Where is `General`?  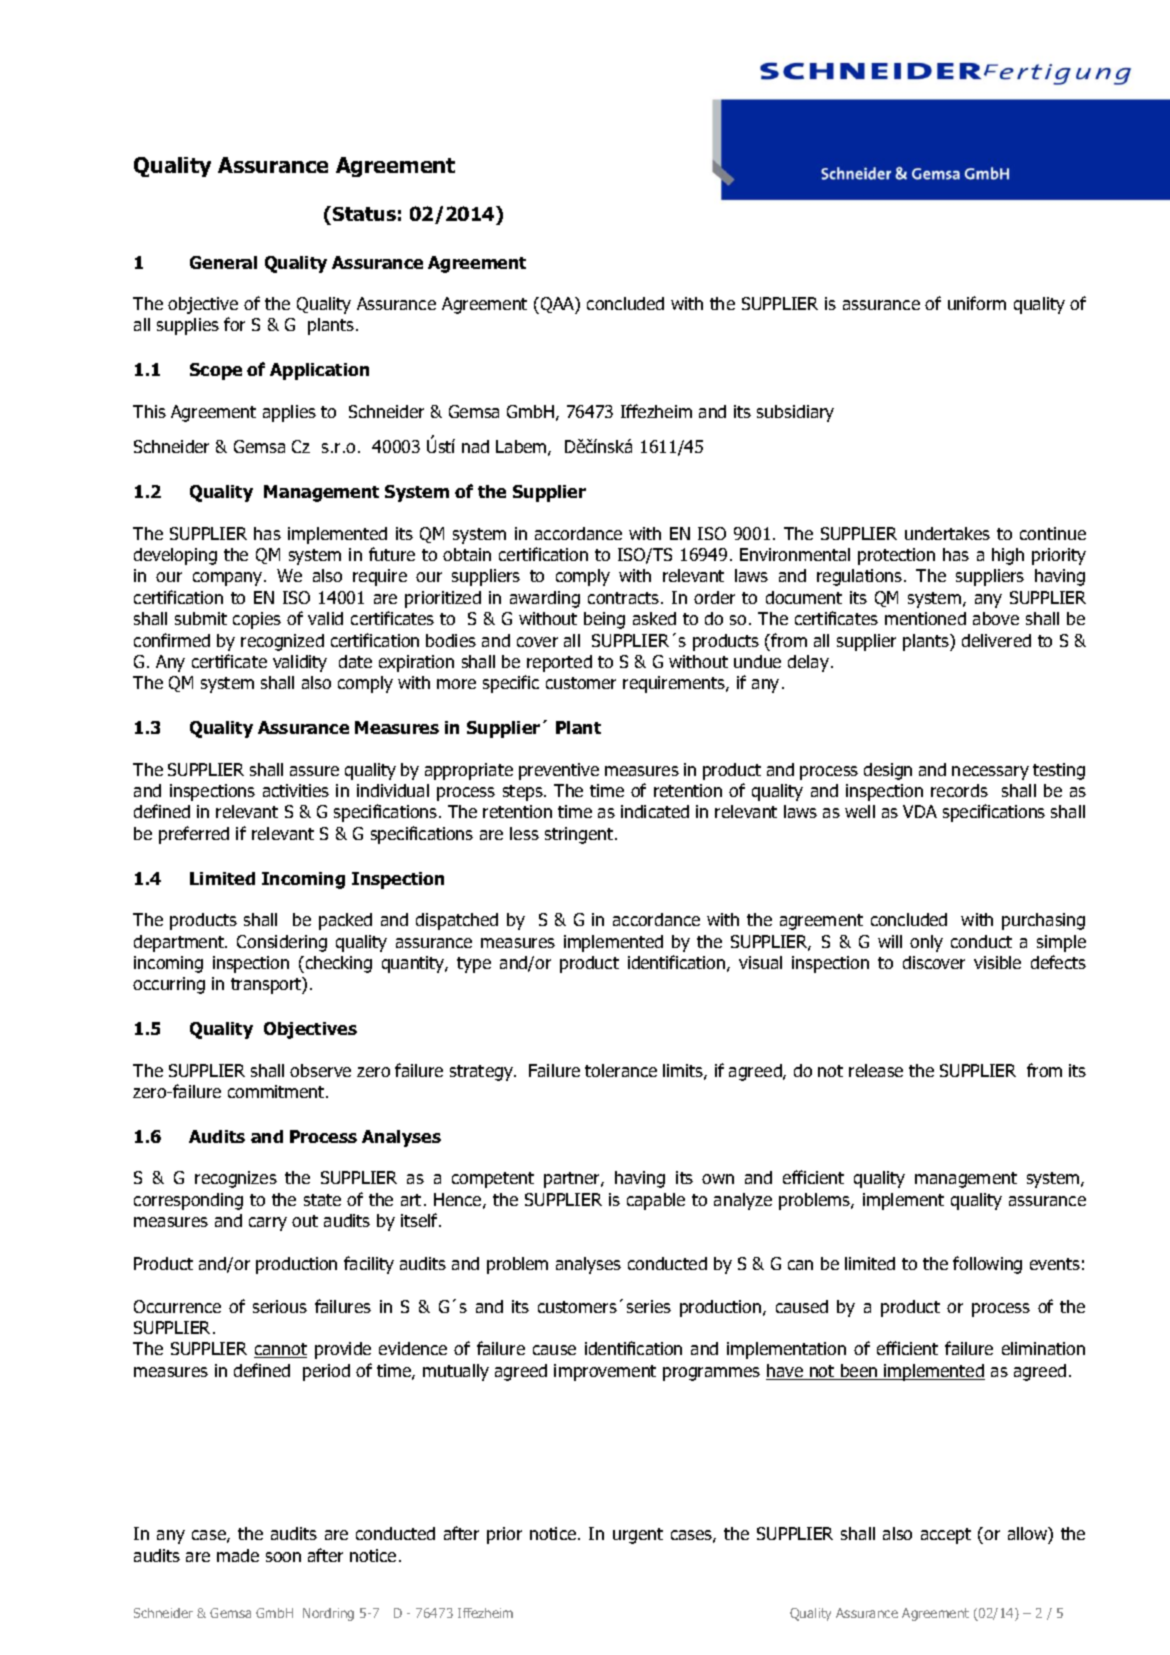 General is located at coordinates (223, 262).
